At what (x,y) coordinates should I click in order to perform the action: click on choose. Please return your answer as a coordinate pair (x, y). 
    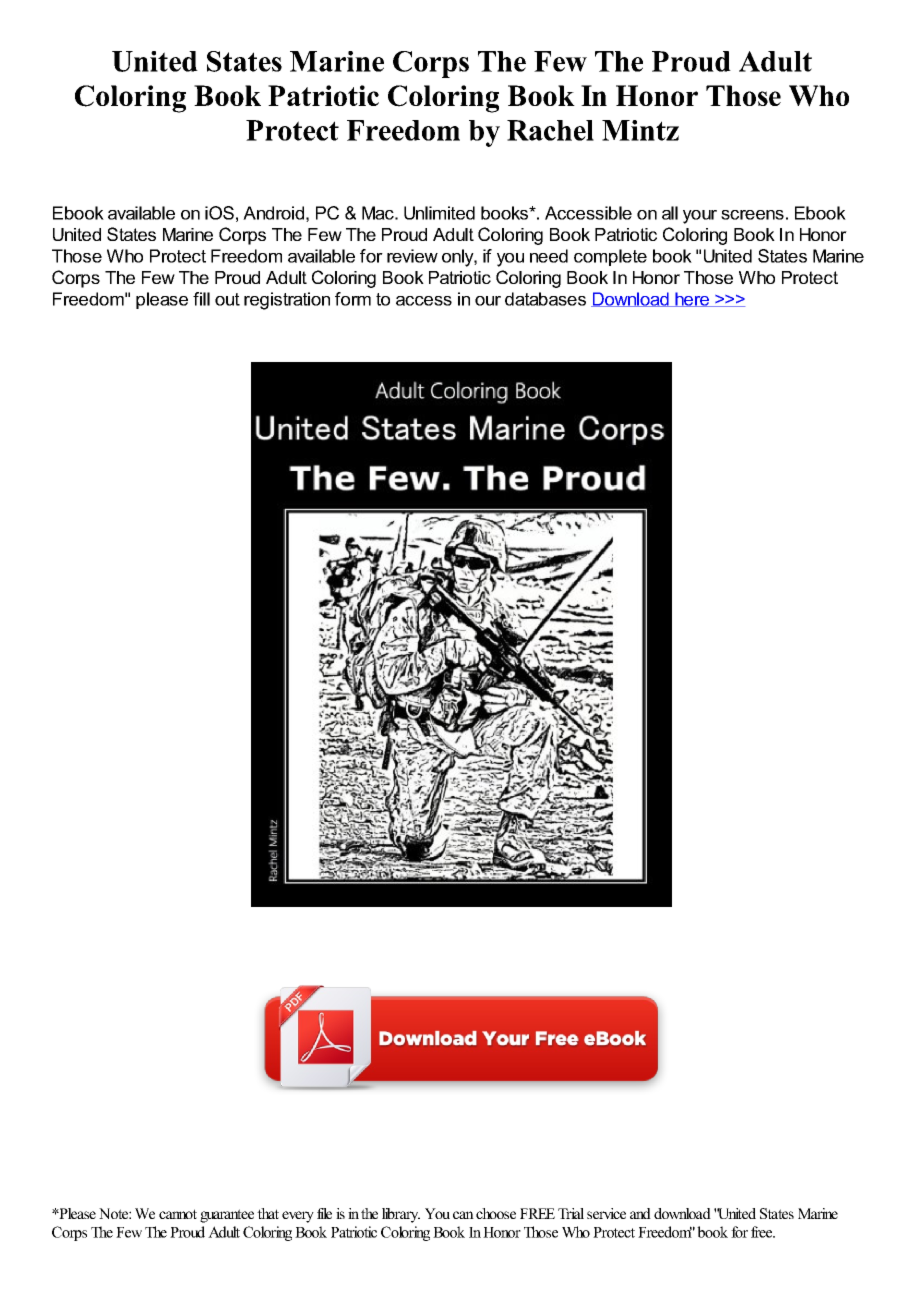
    Looking at the image, I should click on (496, 1213).
